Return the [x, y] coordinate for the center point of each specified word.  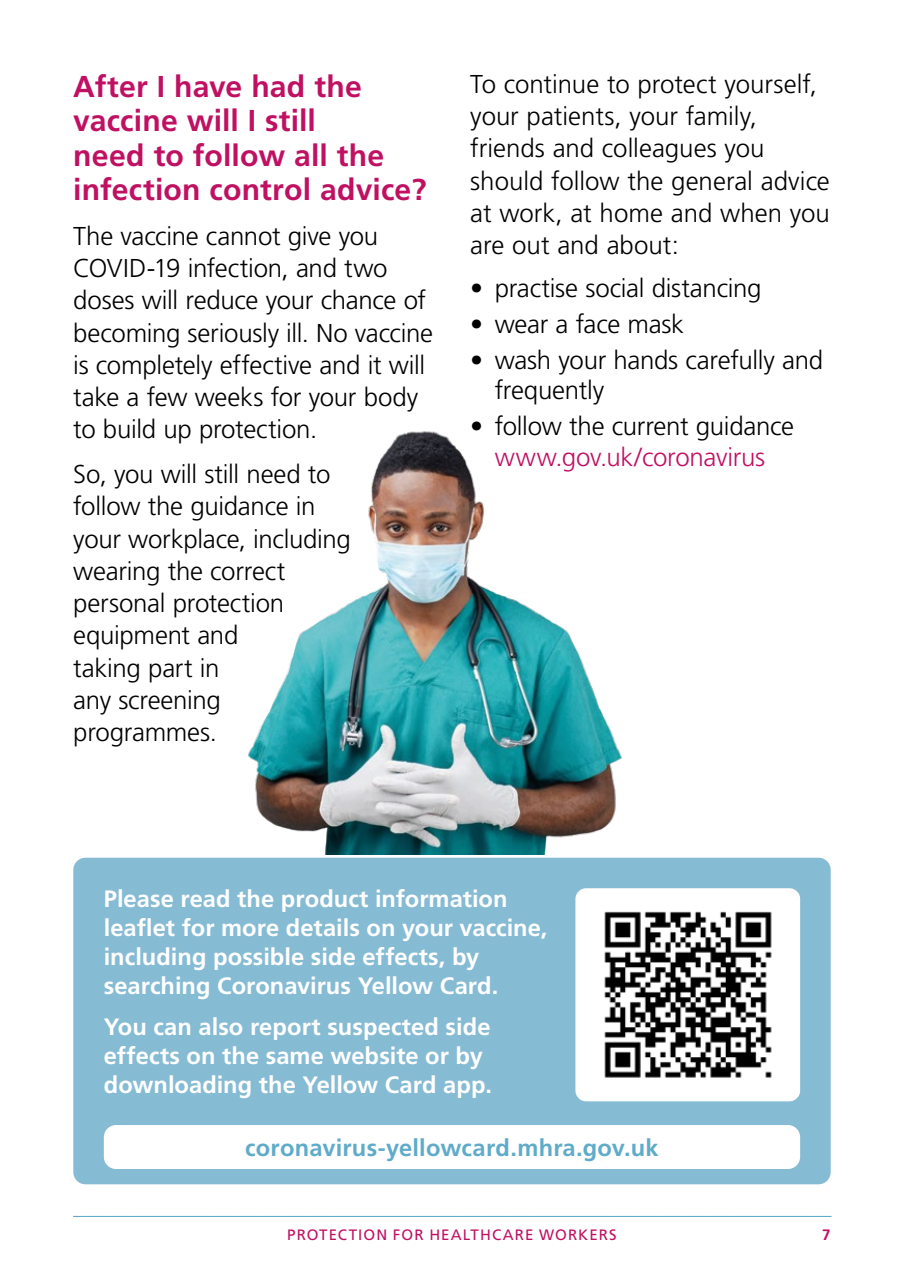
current [650, 427]
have [208, 86]
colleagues [659, 150]
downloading [177, 1086]
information [441, 898]
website [374, 1055]
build [129, 428]
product [325, 900]
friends [507, 147]
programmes [142, 737]
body [391, 399]
